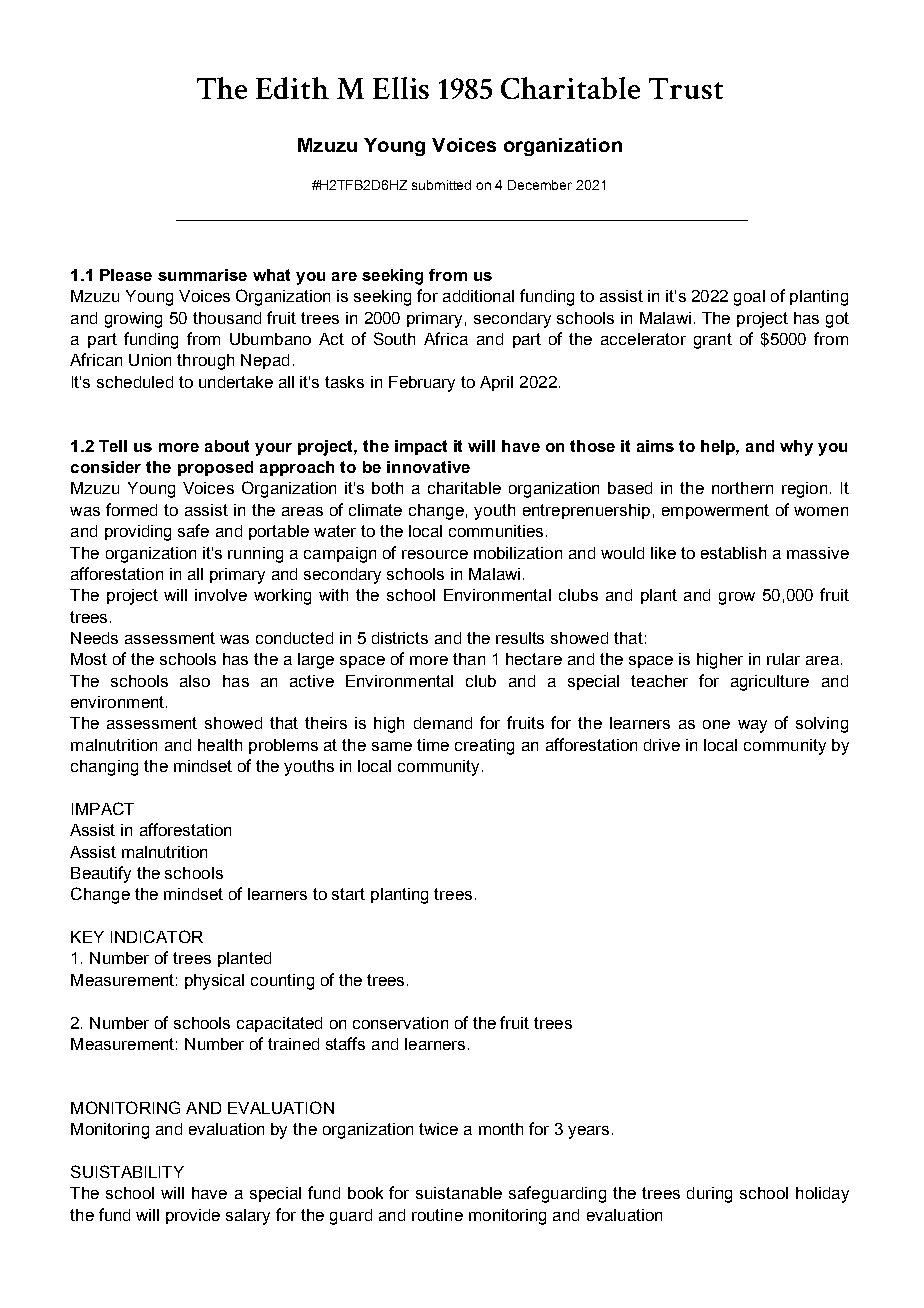  What do you see at coordinates (713, 341) in the image?
I see `grant` at bounding box center [713, 341].
